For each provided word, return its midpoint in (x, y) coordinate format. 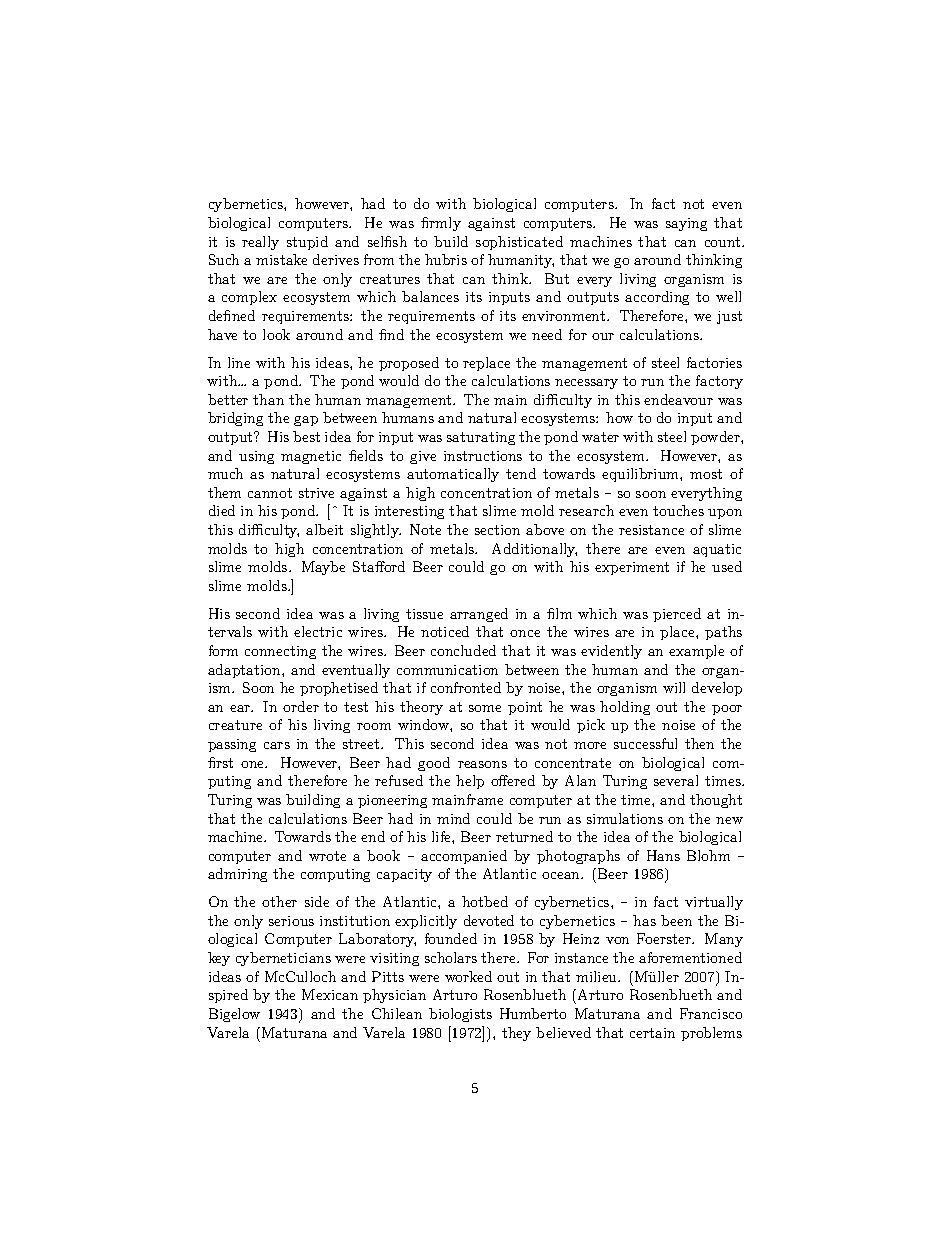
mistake (281, 259)
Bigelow (234, 1015)
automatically (453, 475)
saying (686, 224)
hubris (446, 259)
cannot (270, 493)
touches (678, 510)
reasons (482, 764)
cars (277, 745)
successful (645, 743)
